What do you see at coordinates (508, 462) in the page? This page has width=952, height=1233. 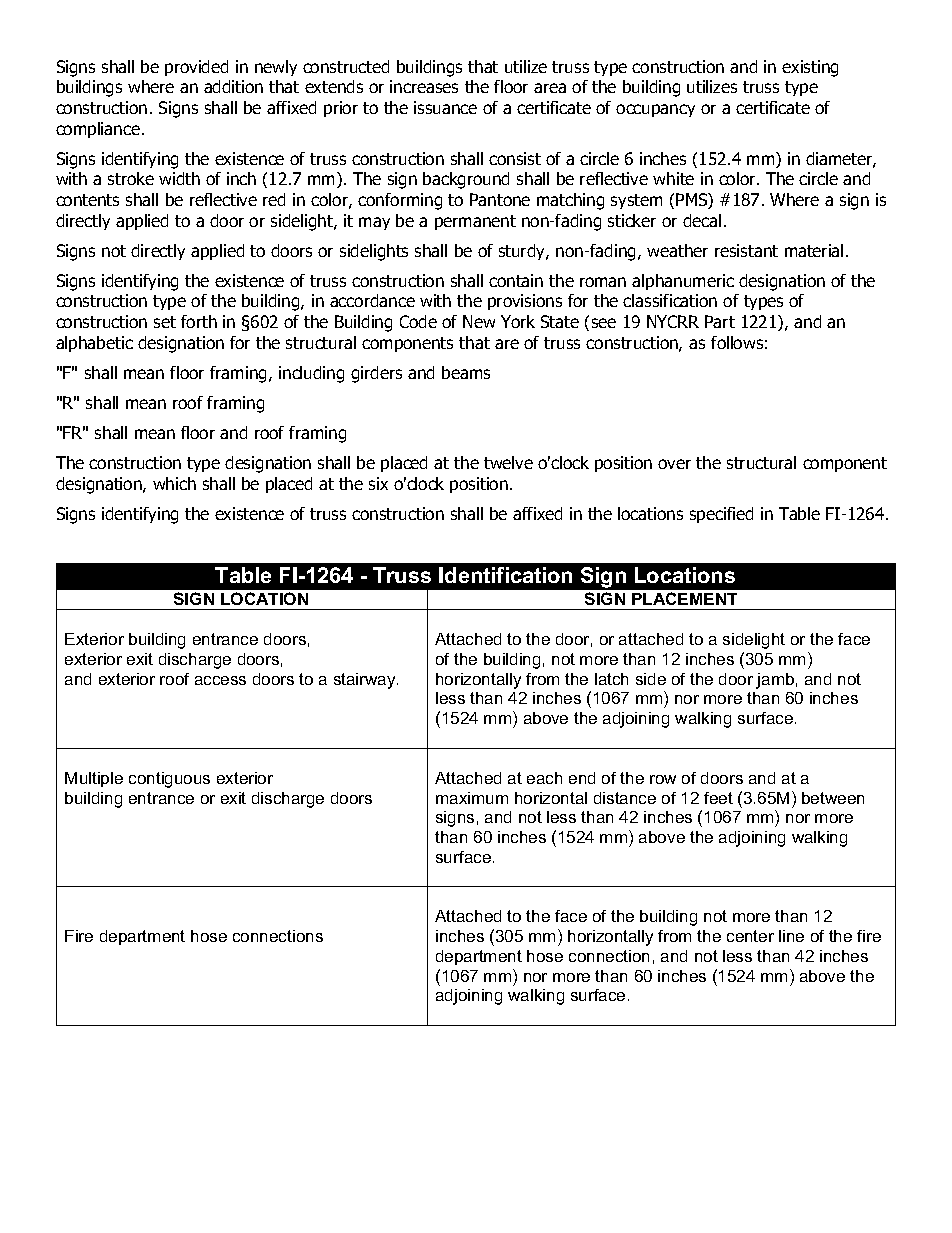 I see `twelve` at bounding box center [508, 462].
